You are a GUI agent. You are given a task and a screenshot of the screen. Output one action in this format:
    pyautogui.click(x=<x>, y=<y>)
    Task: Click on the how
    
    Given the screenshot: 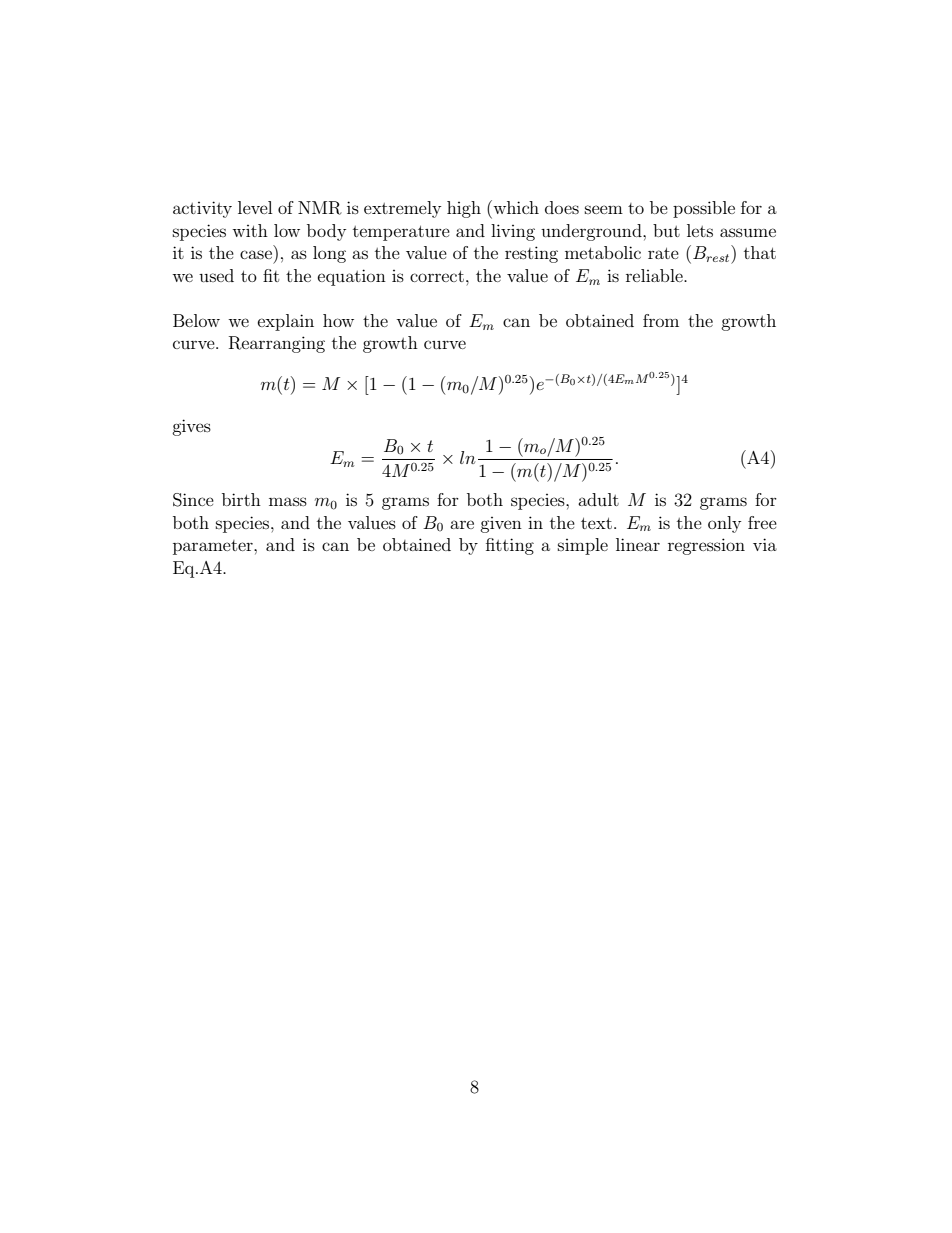 What is the action you would take?
    pyautogui.click(x=338, y=320)
